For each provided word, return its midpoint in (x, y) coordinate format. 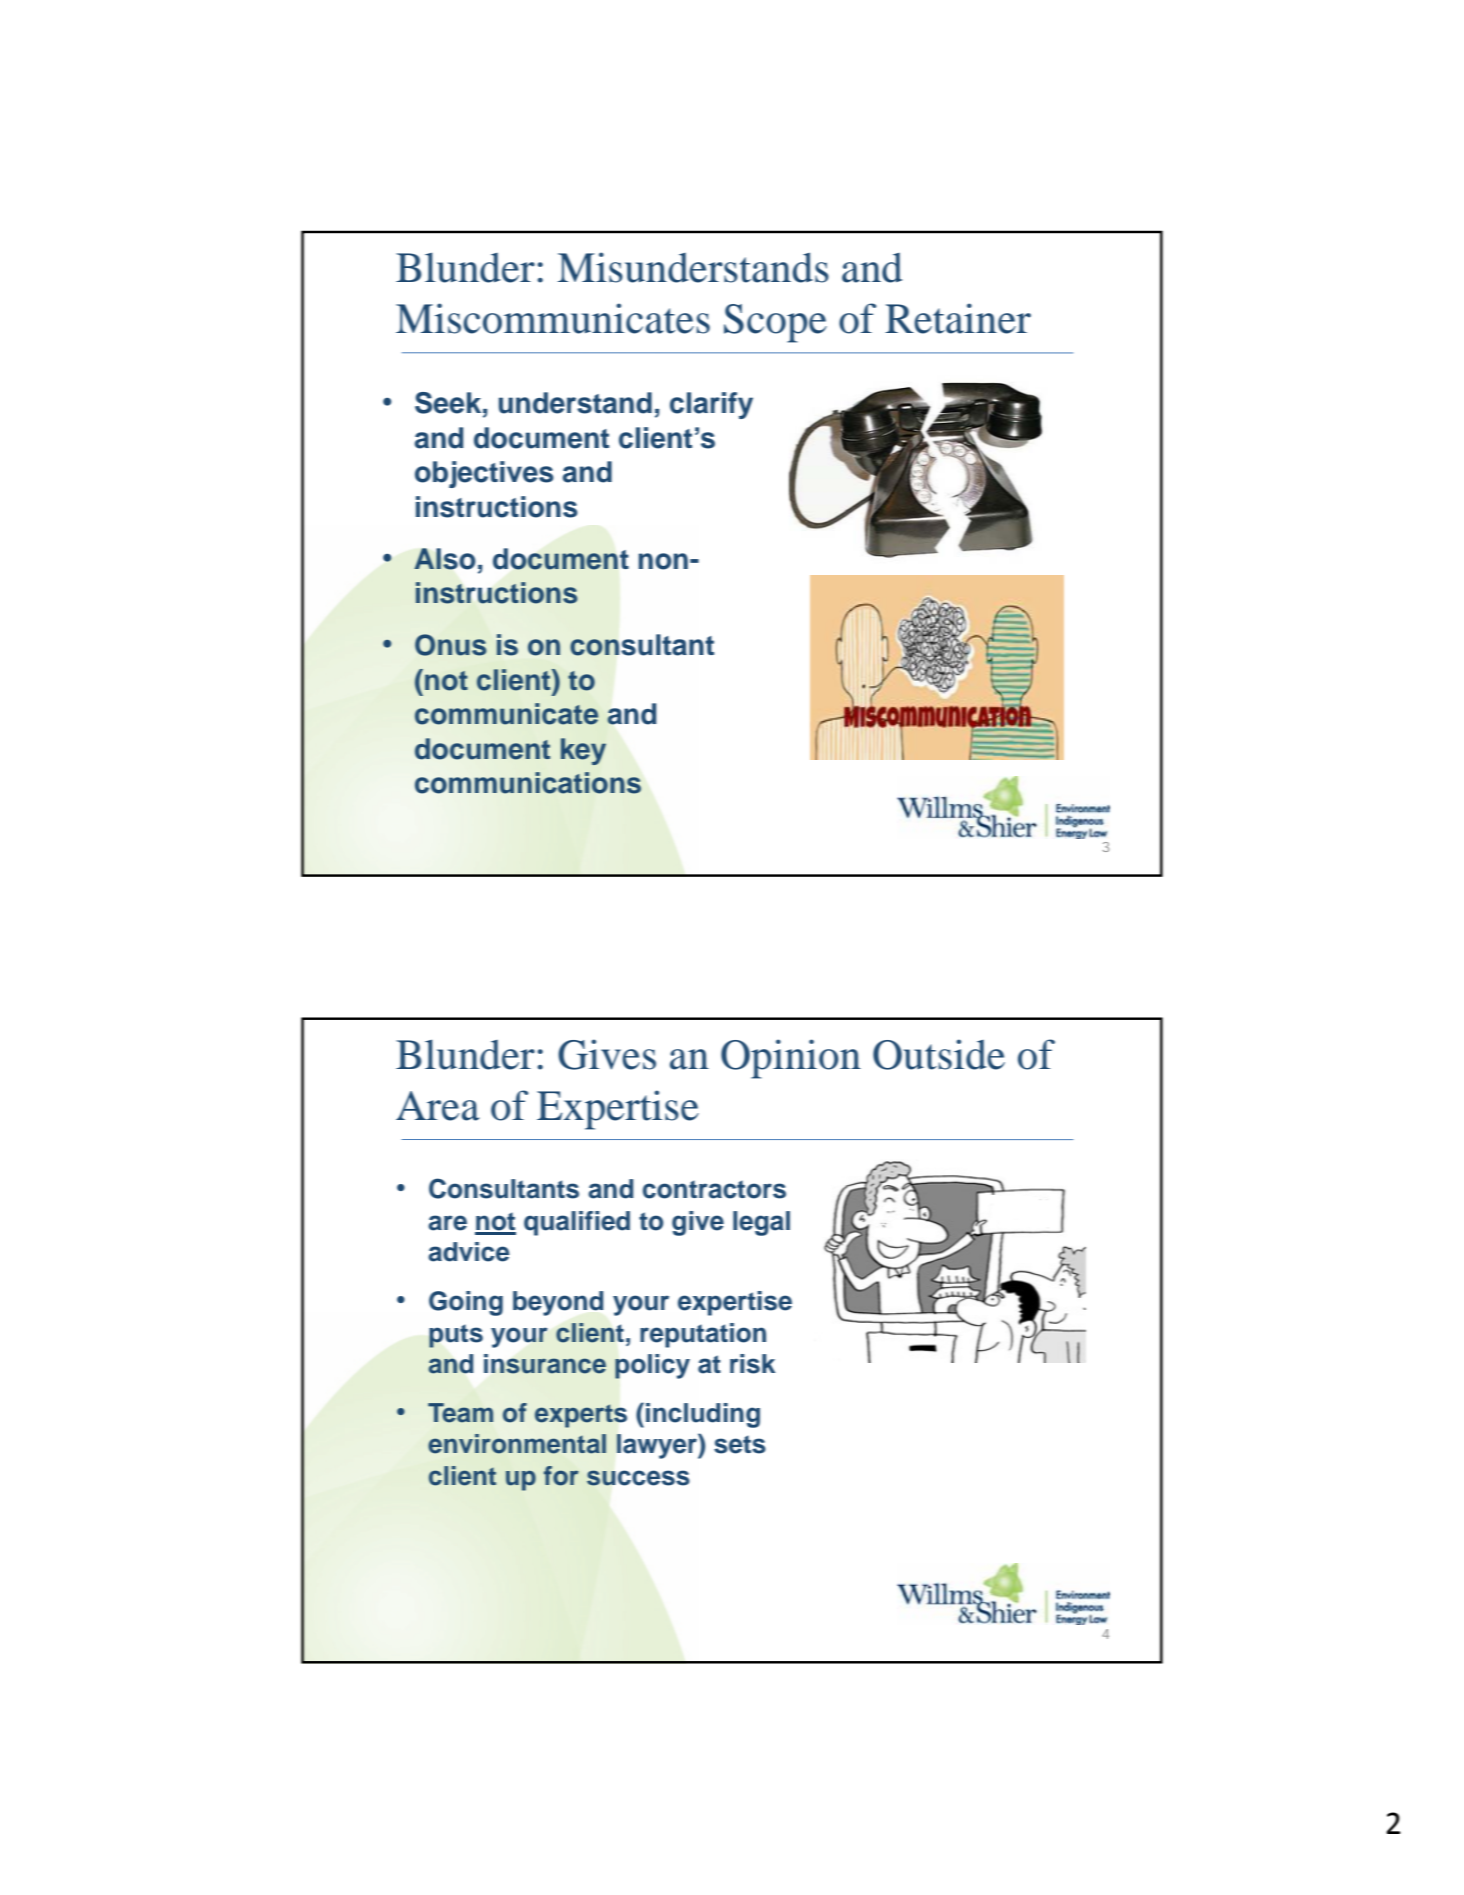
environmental (517, 1444)
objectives (484, 474)
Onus (450, 645)
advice (469, 1252)
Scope (775, 323)
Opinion (791, 1059)
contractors (714, 1189)
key (583, 751)
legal (761, 1223)
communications (528, 783)
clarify (711, 405)
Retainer (958, 318)
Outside (939, 1054)
